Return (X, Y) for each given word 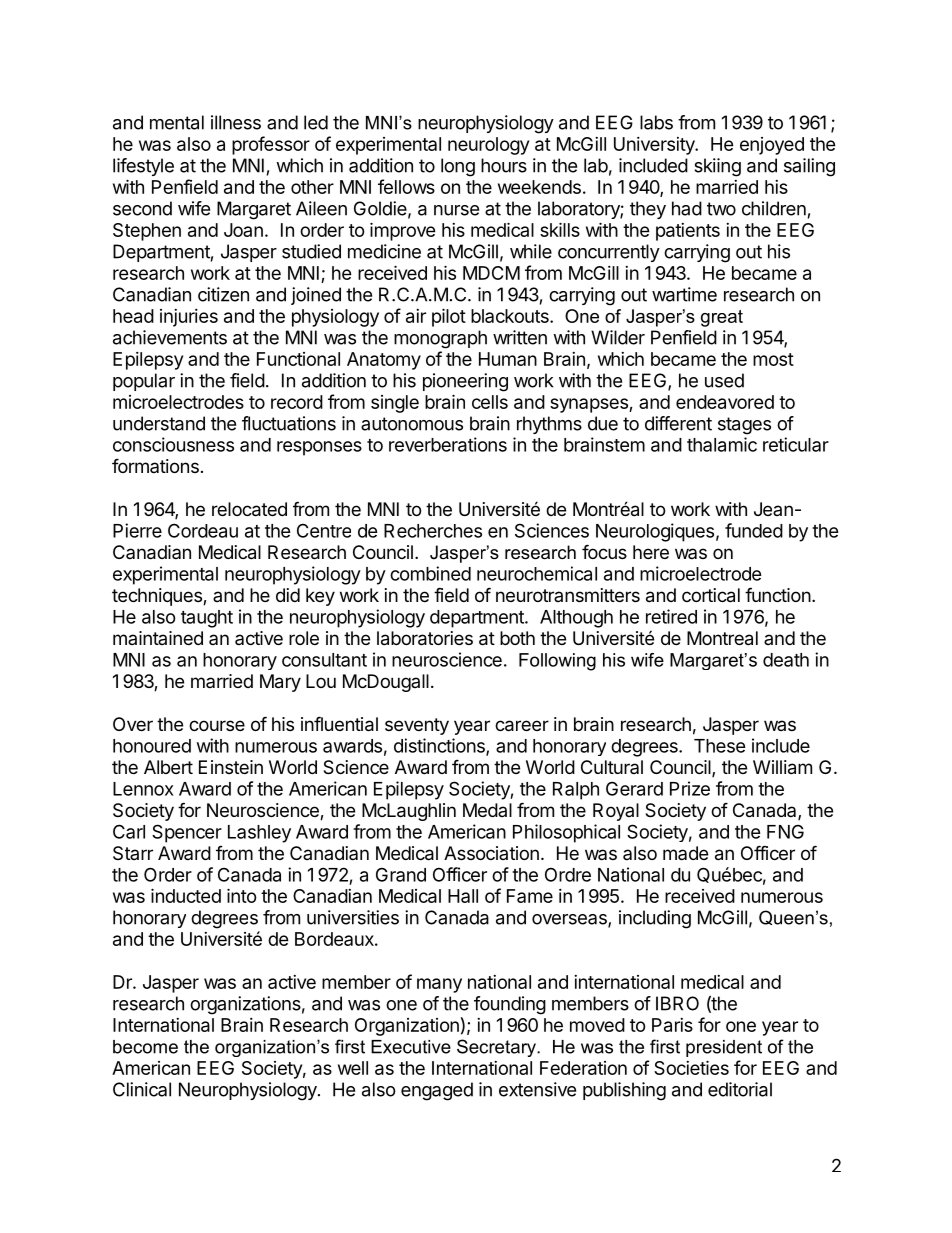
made (685, 853)
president (724, 1048)
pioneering (465, 382)
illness (236, 122)
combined (430, 573)
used (724, 380)
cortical (711, 595)
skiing (717, 167)
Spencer (187, 833)
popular (144, 382)
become (145, 1047)
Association (491, 853)
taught (207, 619)
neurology (488, 146)
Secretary (498, 1048)
